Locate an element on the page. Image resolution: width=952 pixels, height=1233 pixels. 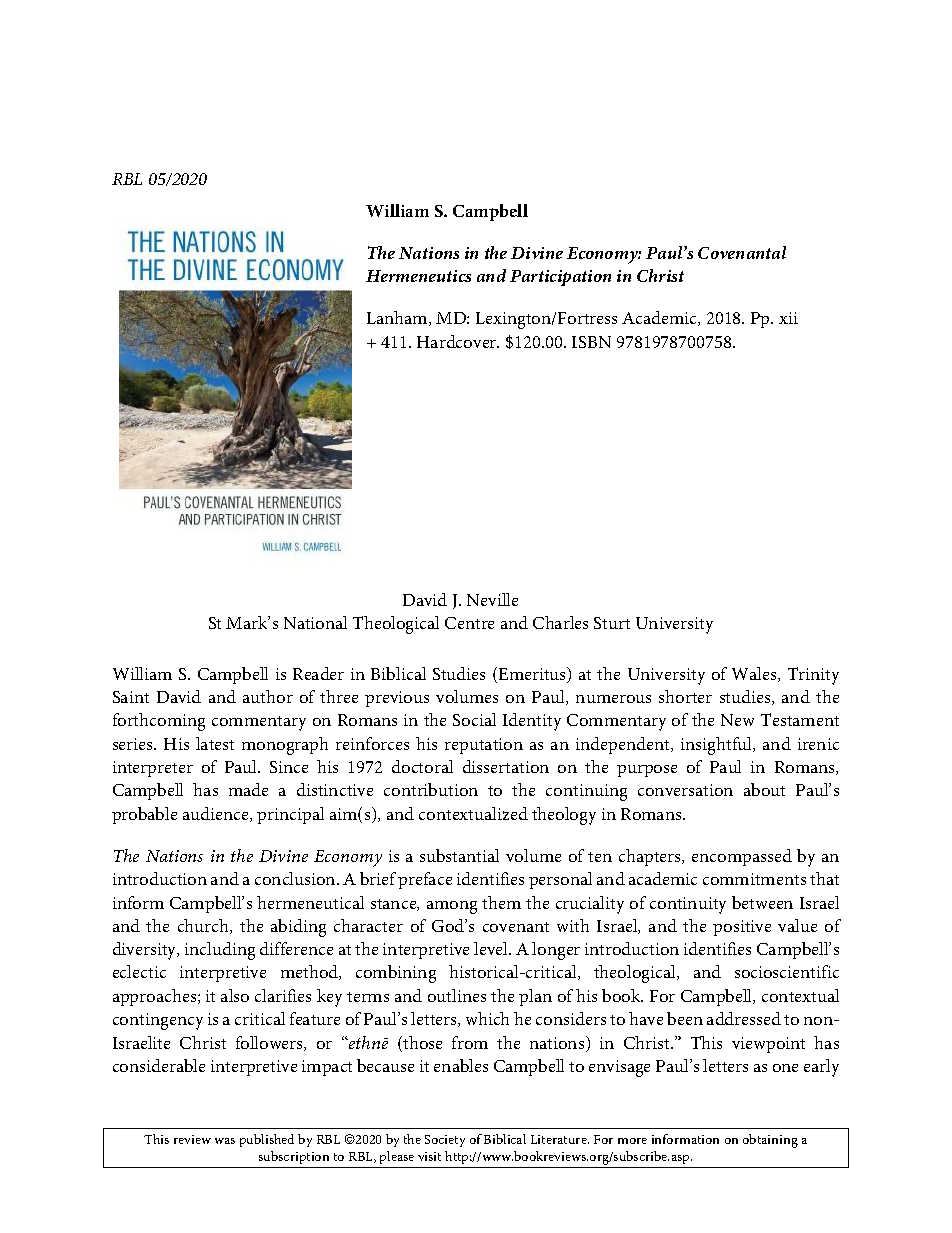
was is located at coordinates (225, 1141).
